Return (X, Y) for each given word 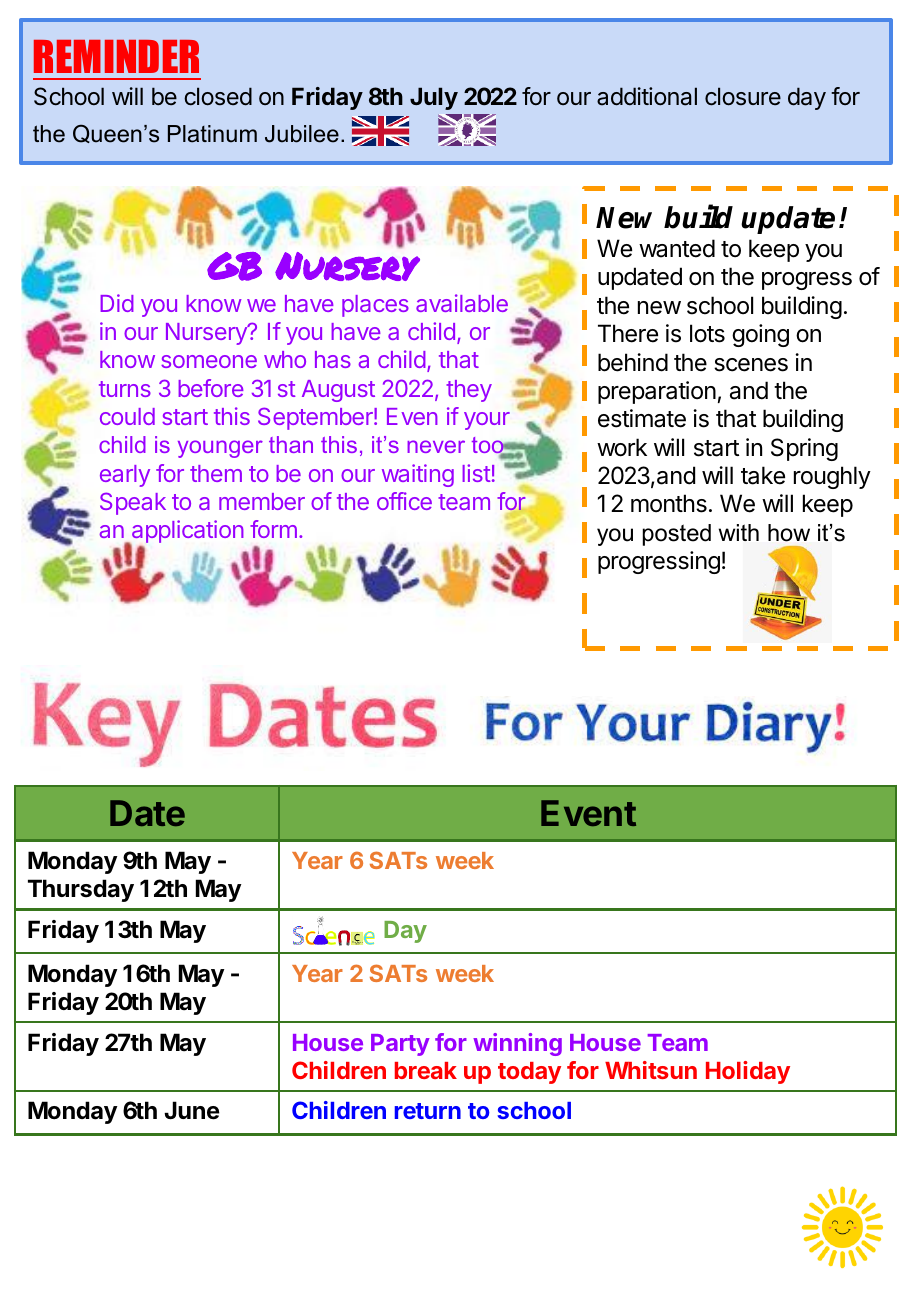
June (192, 1110)
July (434, 98)
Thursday (81, 890)
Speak (133, 503)
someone (209, 361)
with (739, 532)
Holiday (748, 1072)
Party (400, 1045)
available (462, 303)
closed (218, 96)
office (404, 501)
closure (743, 96)
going (760, 335)
